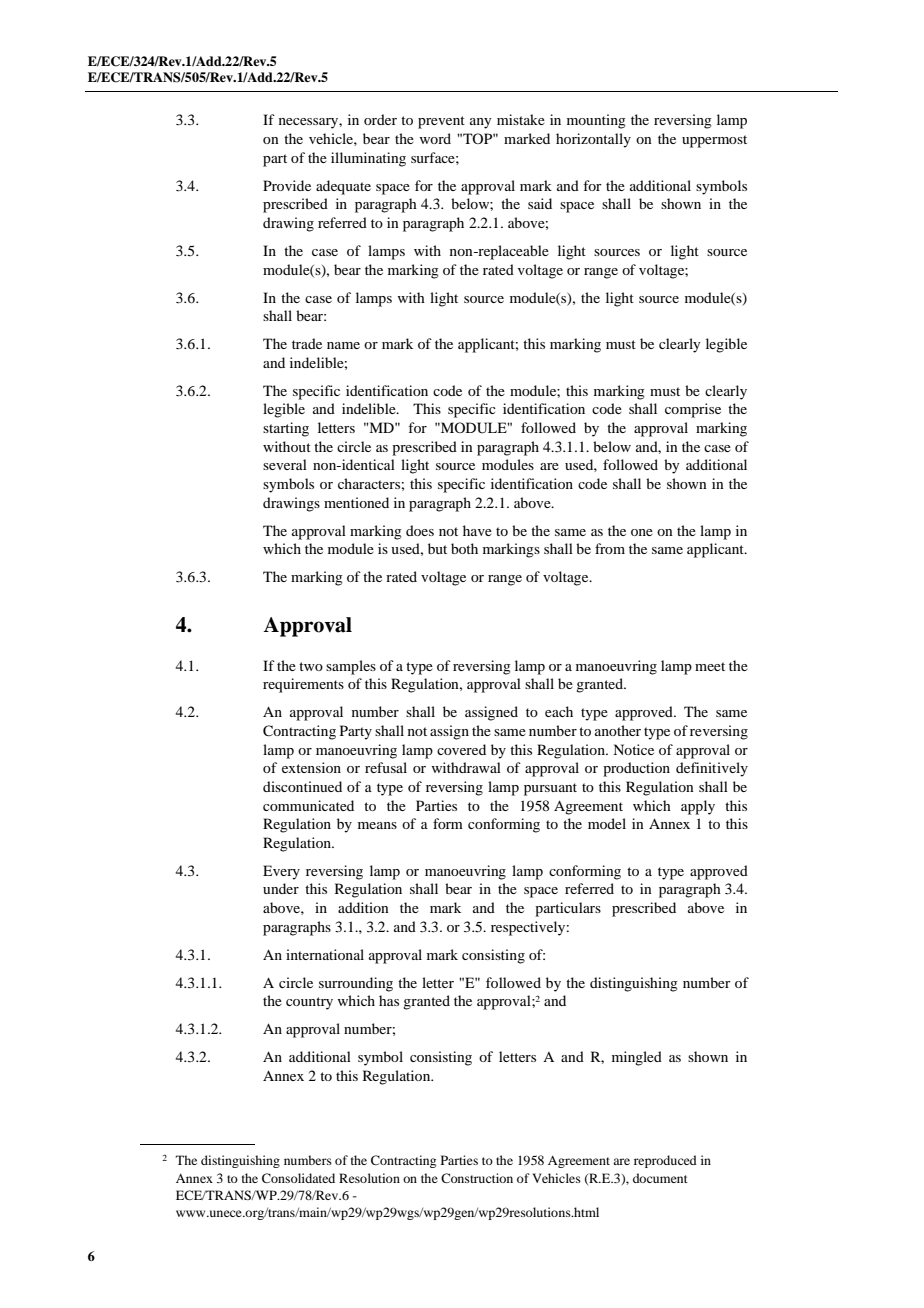 This screenshot has height=1308, width=924. Describe the element at coordinates (480, 123) in the screenshot. I see `any` at that location.
